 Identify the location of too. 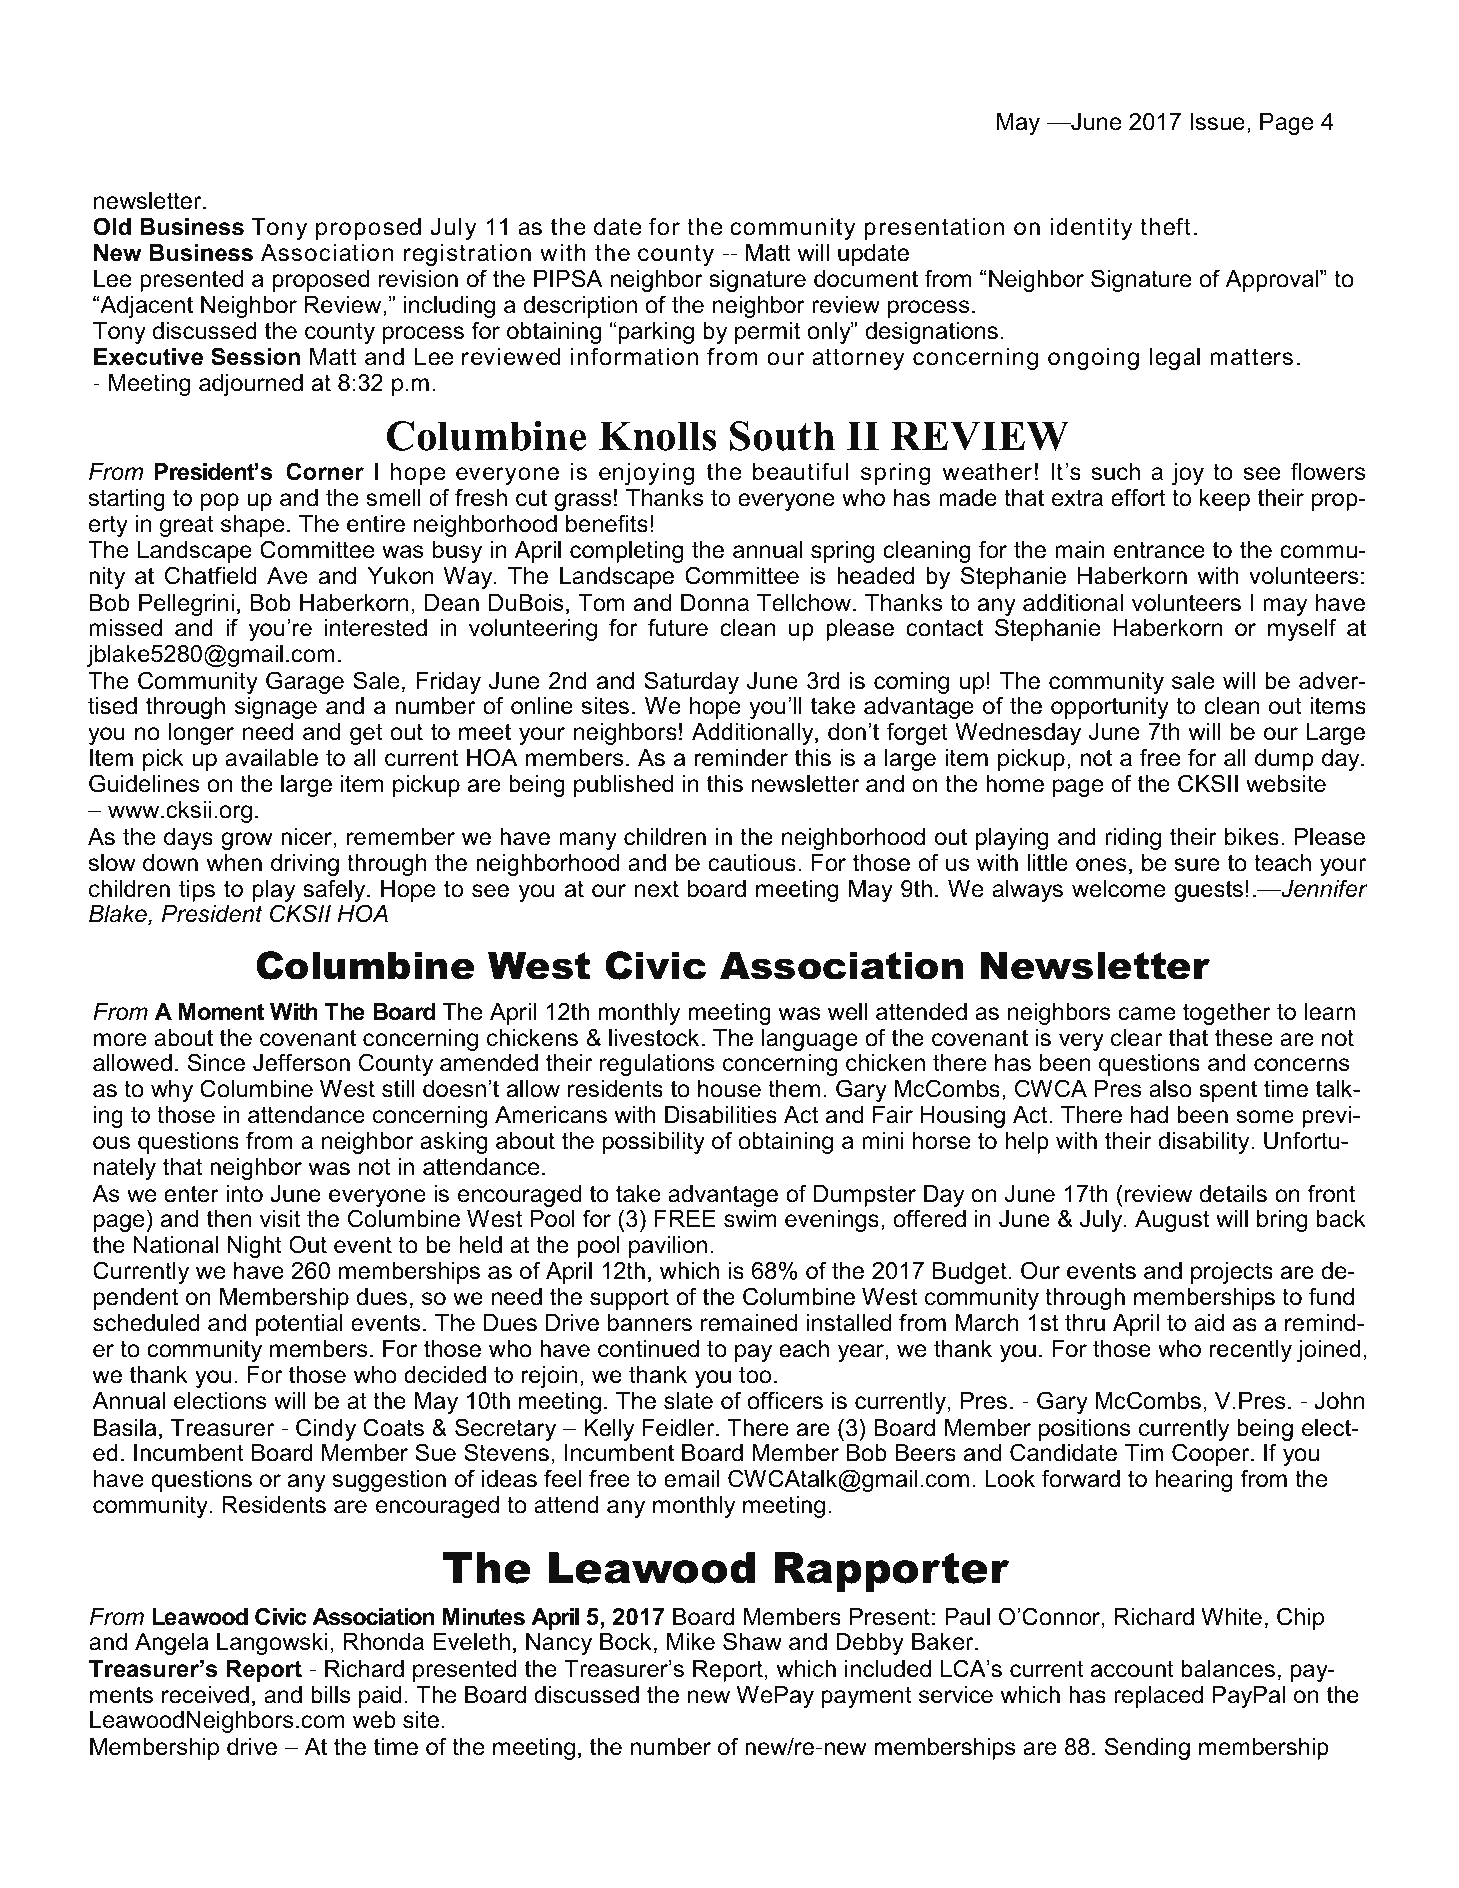
(755, 1375).
